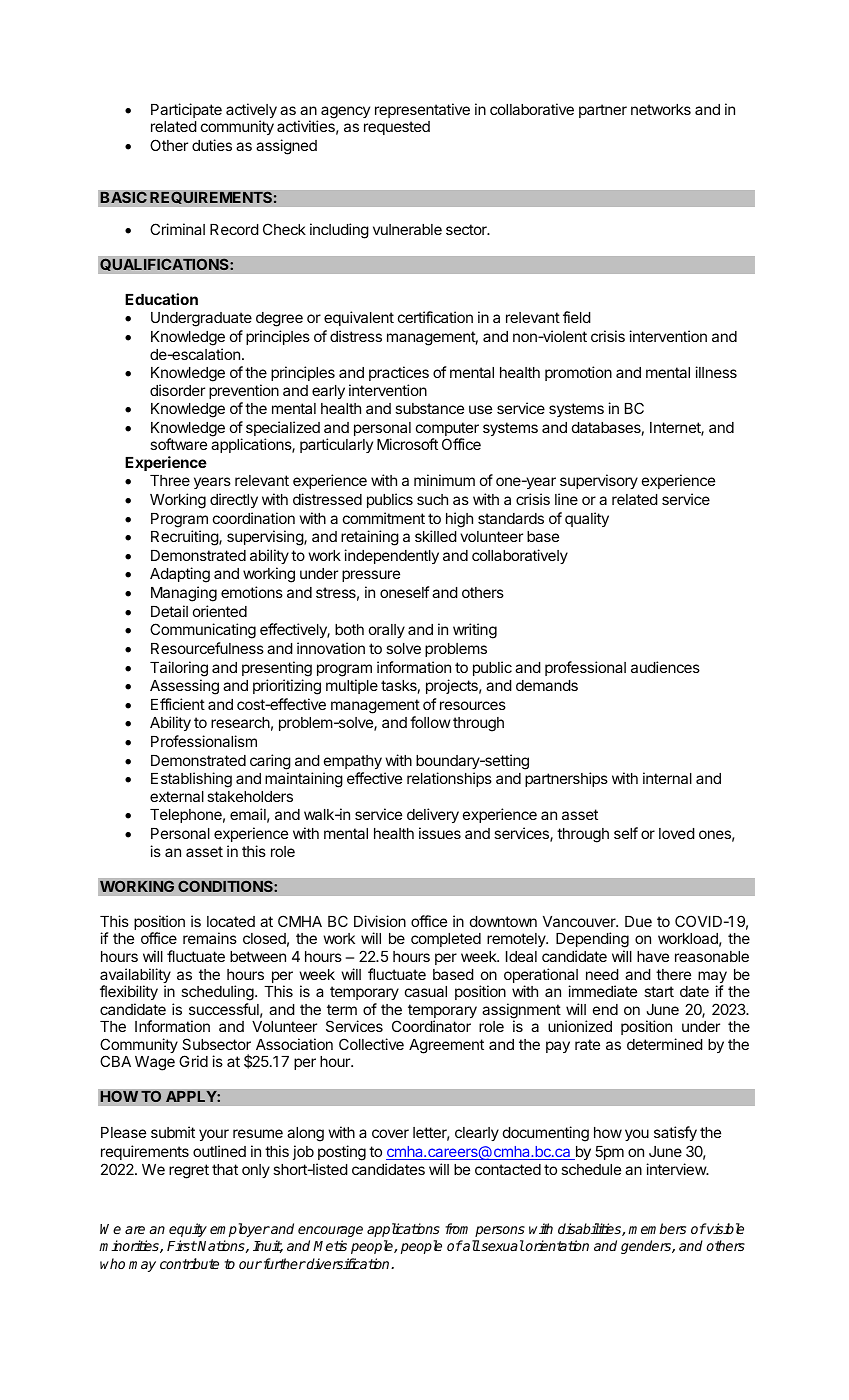 The image size is (849, 1400). What do you see at coordinates (665, 667) in the image?
I see `audiences` at bounding box center [665, 667].
